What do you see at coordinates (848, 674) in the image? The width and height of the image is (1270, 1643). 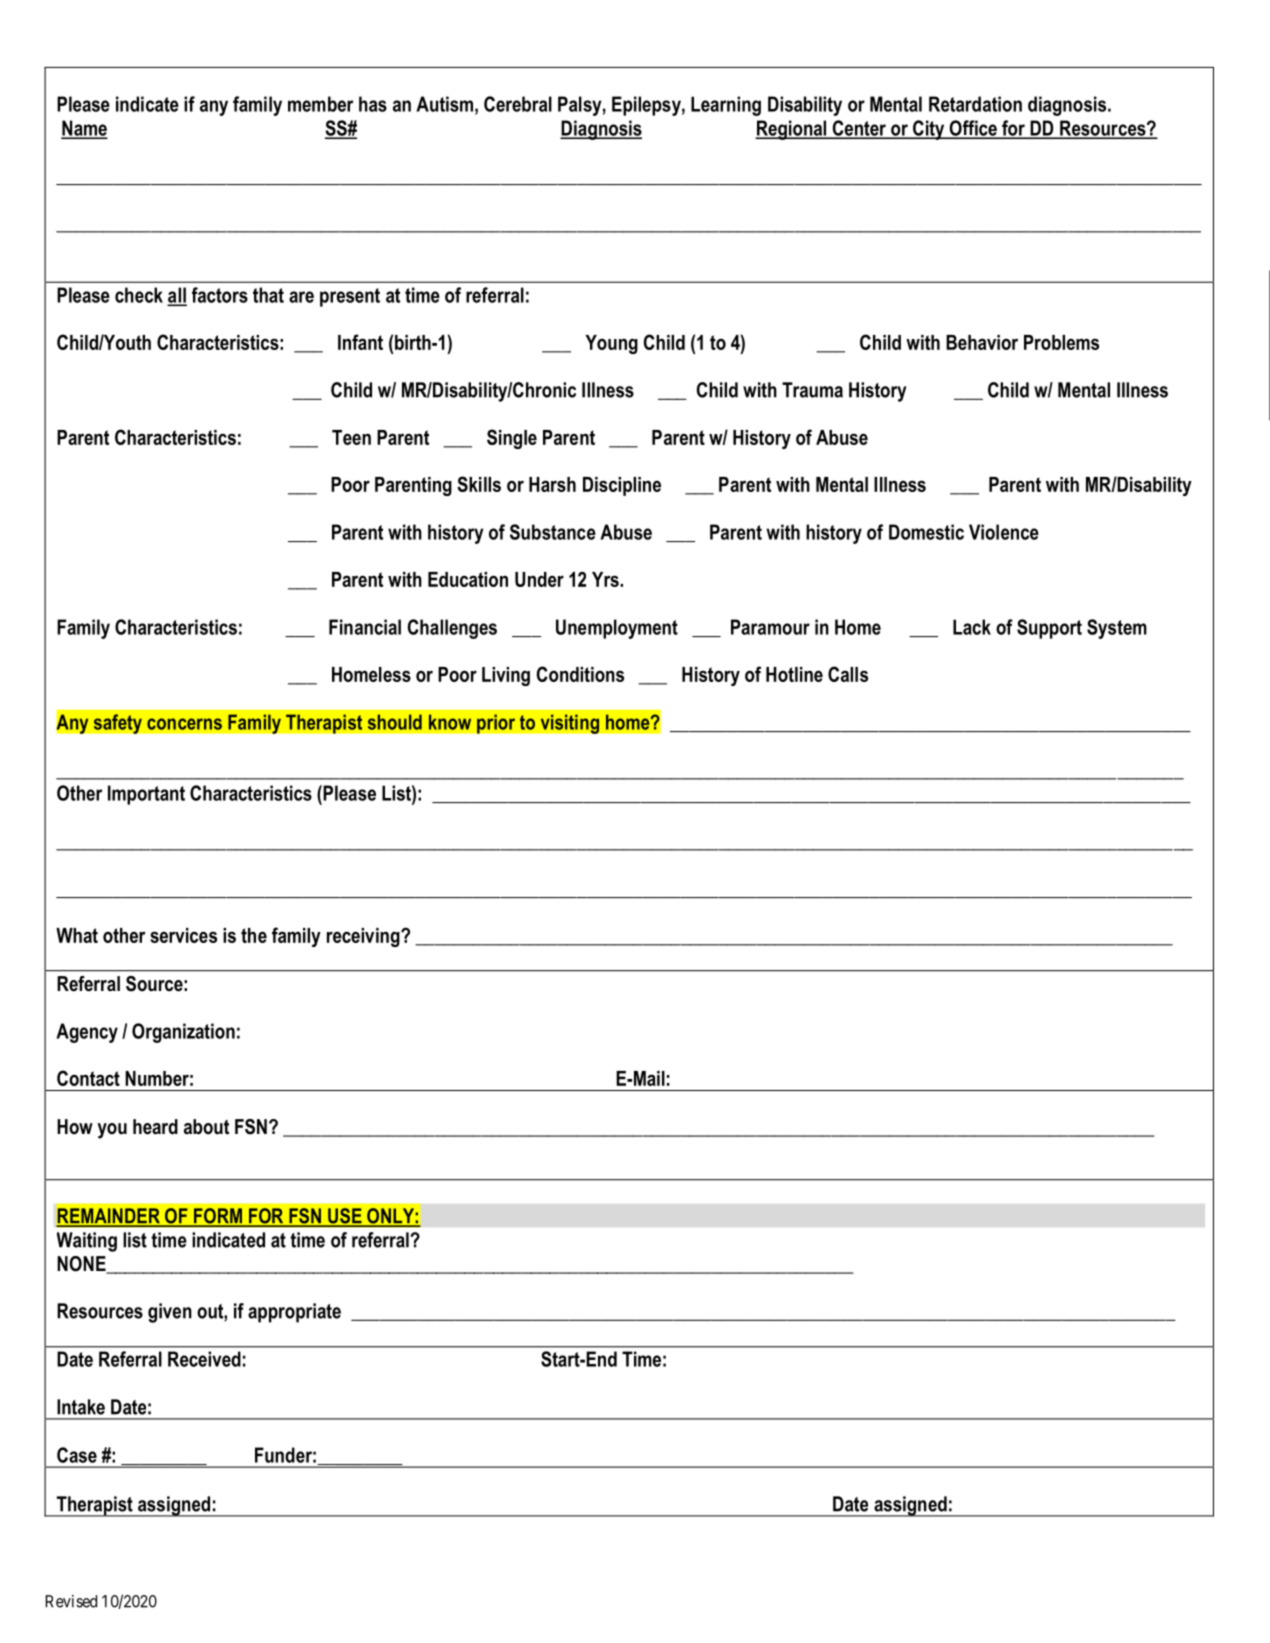 I see `Calls` at bounding box center [848, 674].
